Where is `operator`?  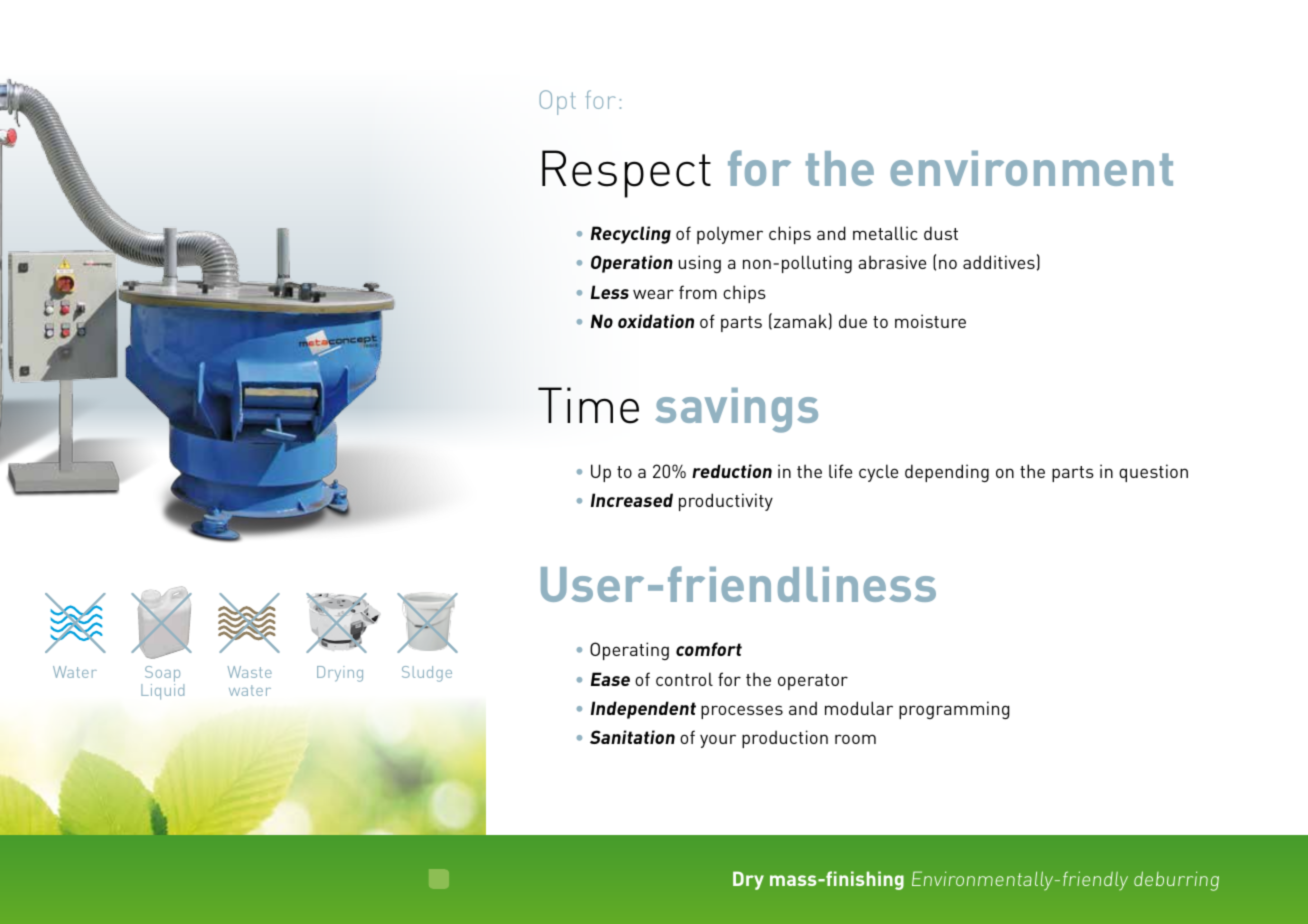
operator is located at coordinates (813, 682).
